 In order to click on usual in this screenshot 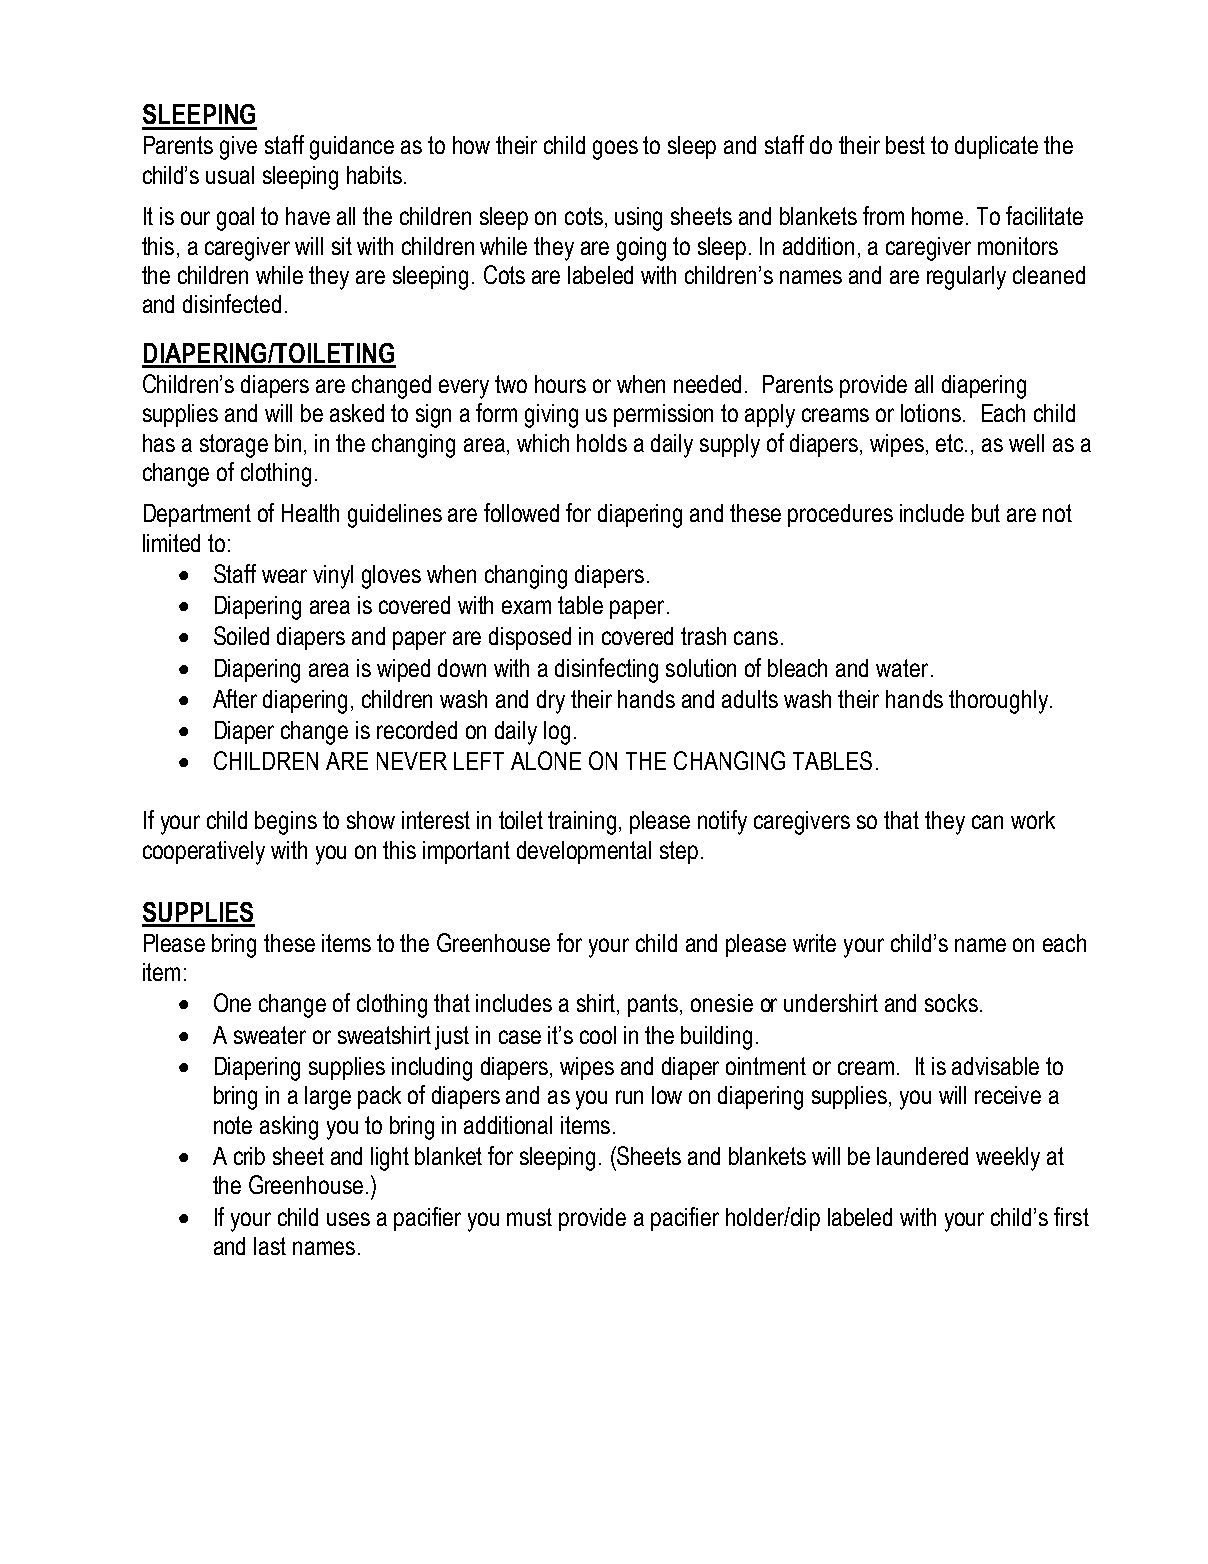, I will do `click(230, 175)`.
